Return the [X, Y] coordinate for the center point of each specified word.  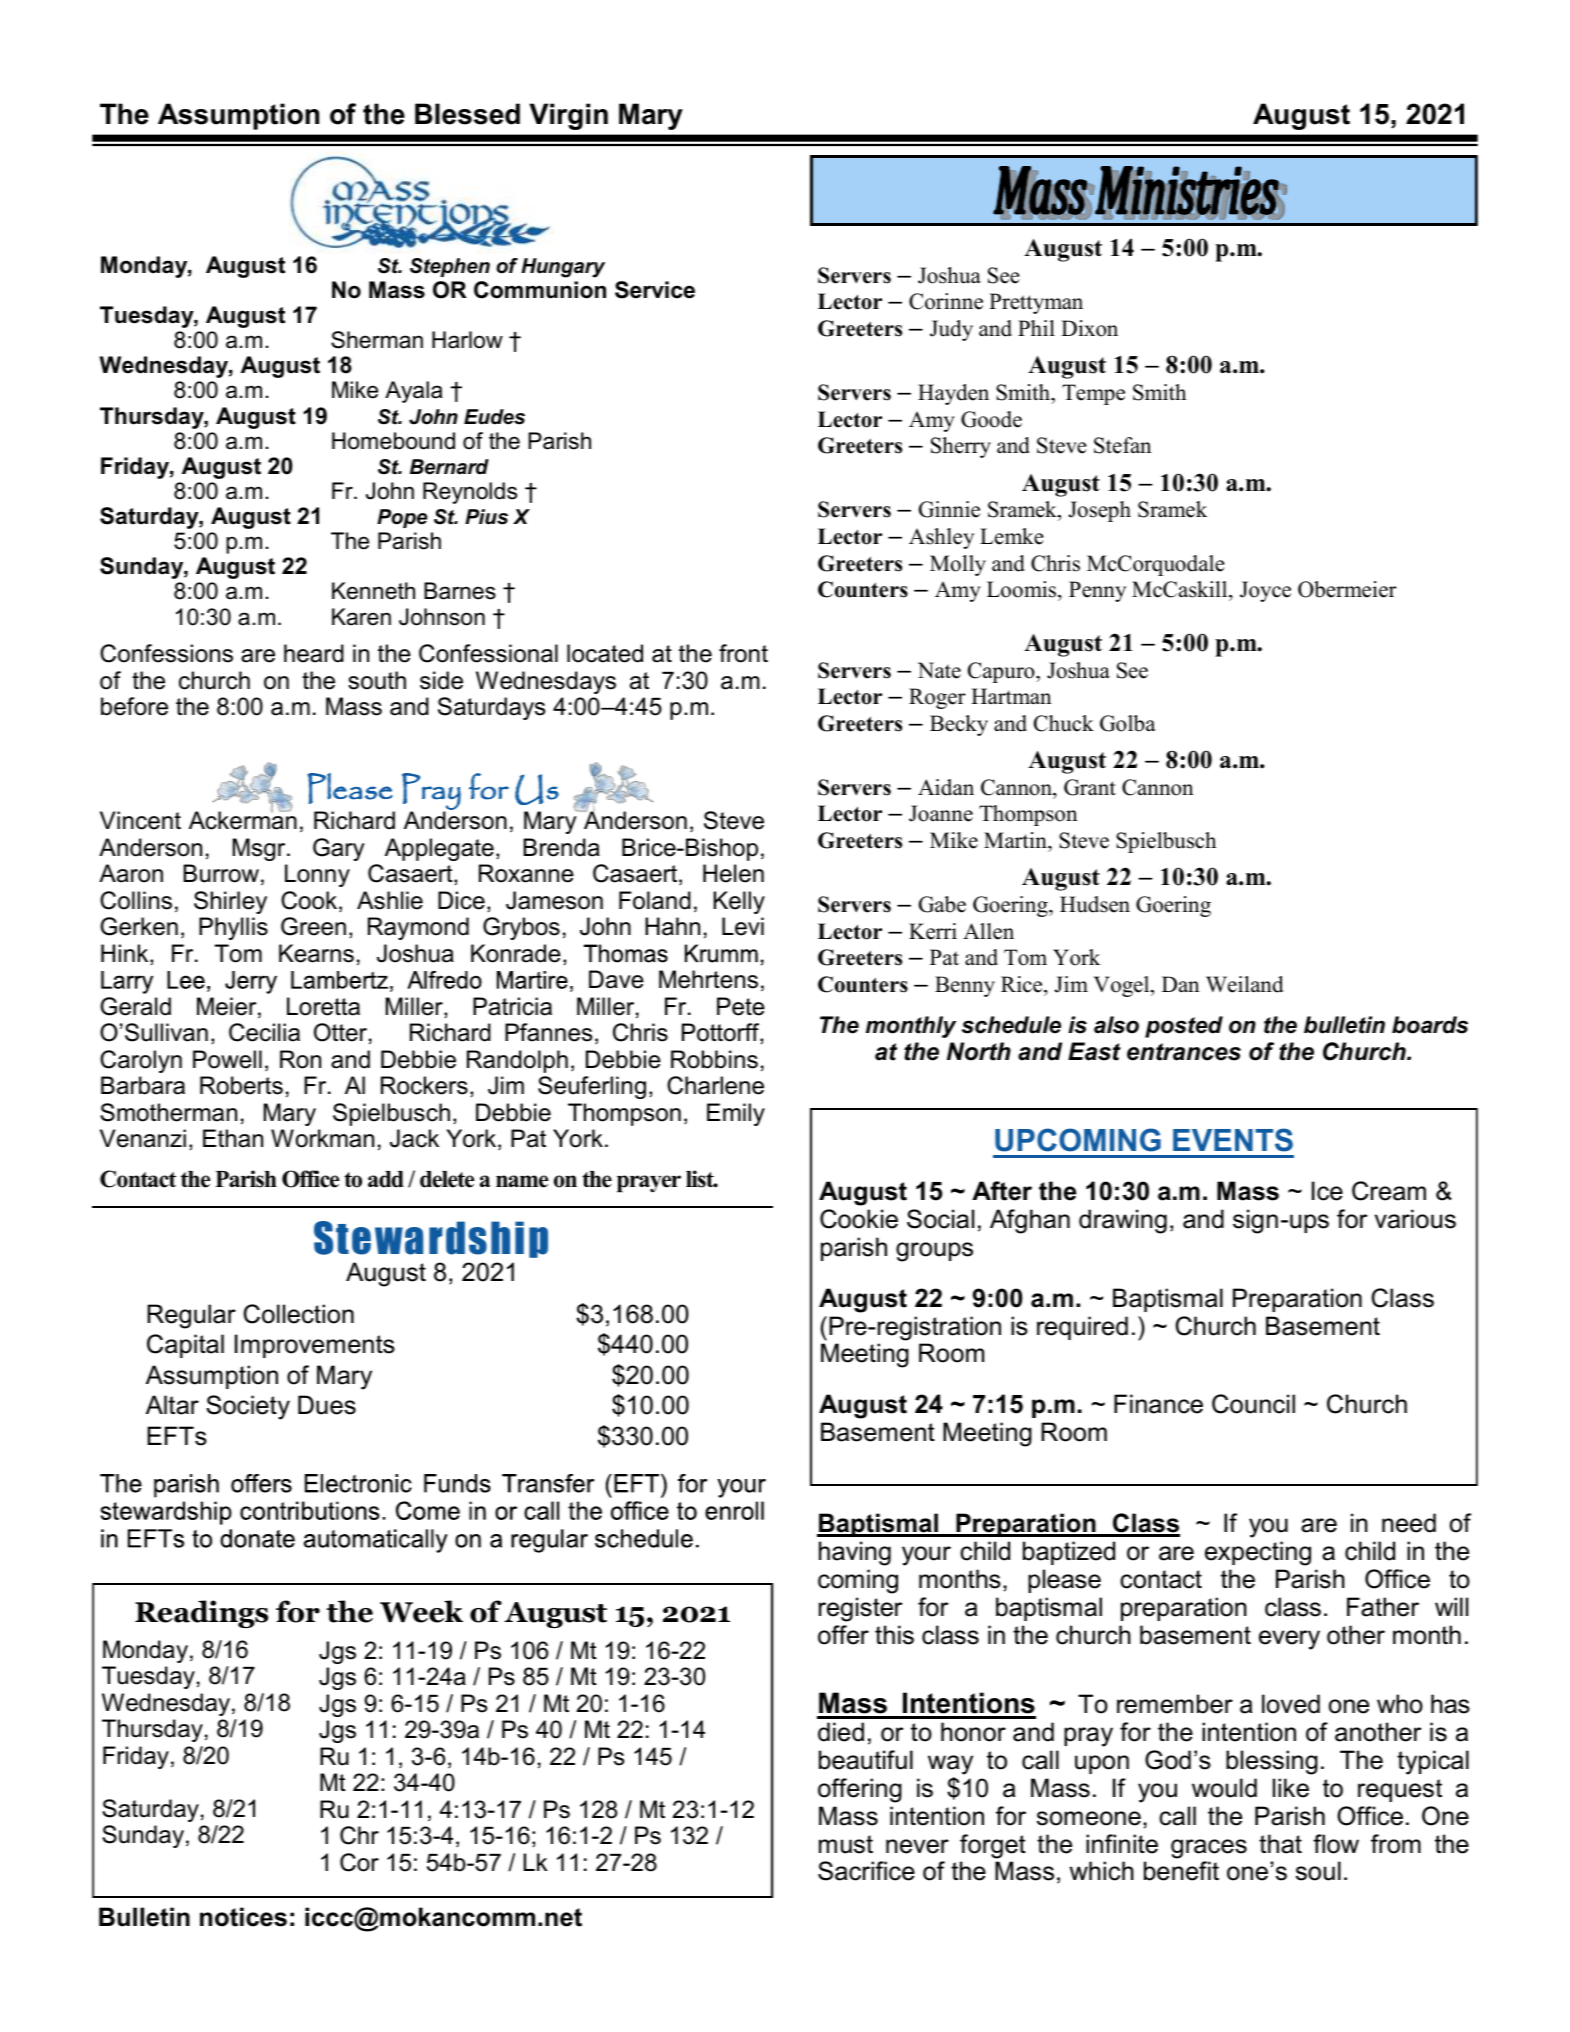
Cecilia [264, 1032]
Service [655, 290]
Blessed [467, 114]
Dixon [1089, 328]
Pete [741, 1006]
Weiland [1244, 984]
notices [243, 1917]
